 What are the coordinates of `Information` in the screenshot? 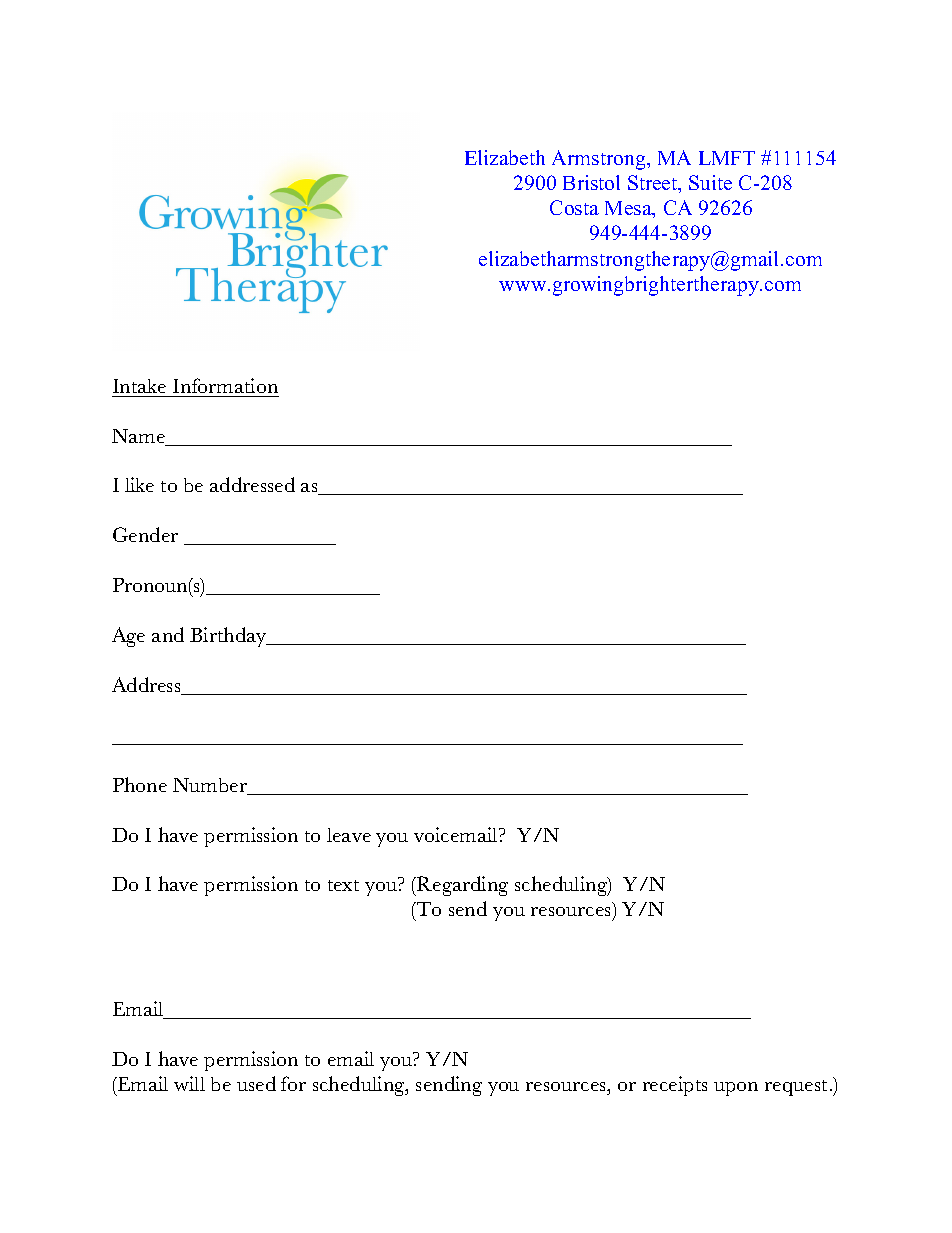 It's located at (225, 385).
